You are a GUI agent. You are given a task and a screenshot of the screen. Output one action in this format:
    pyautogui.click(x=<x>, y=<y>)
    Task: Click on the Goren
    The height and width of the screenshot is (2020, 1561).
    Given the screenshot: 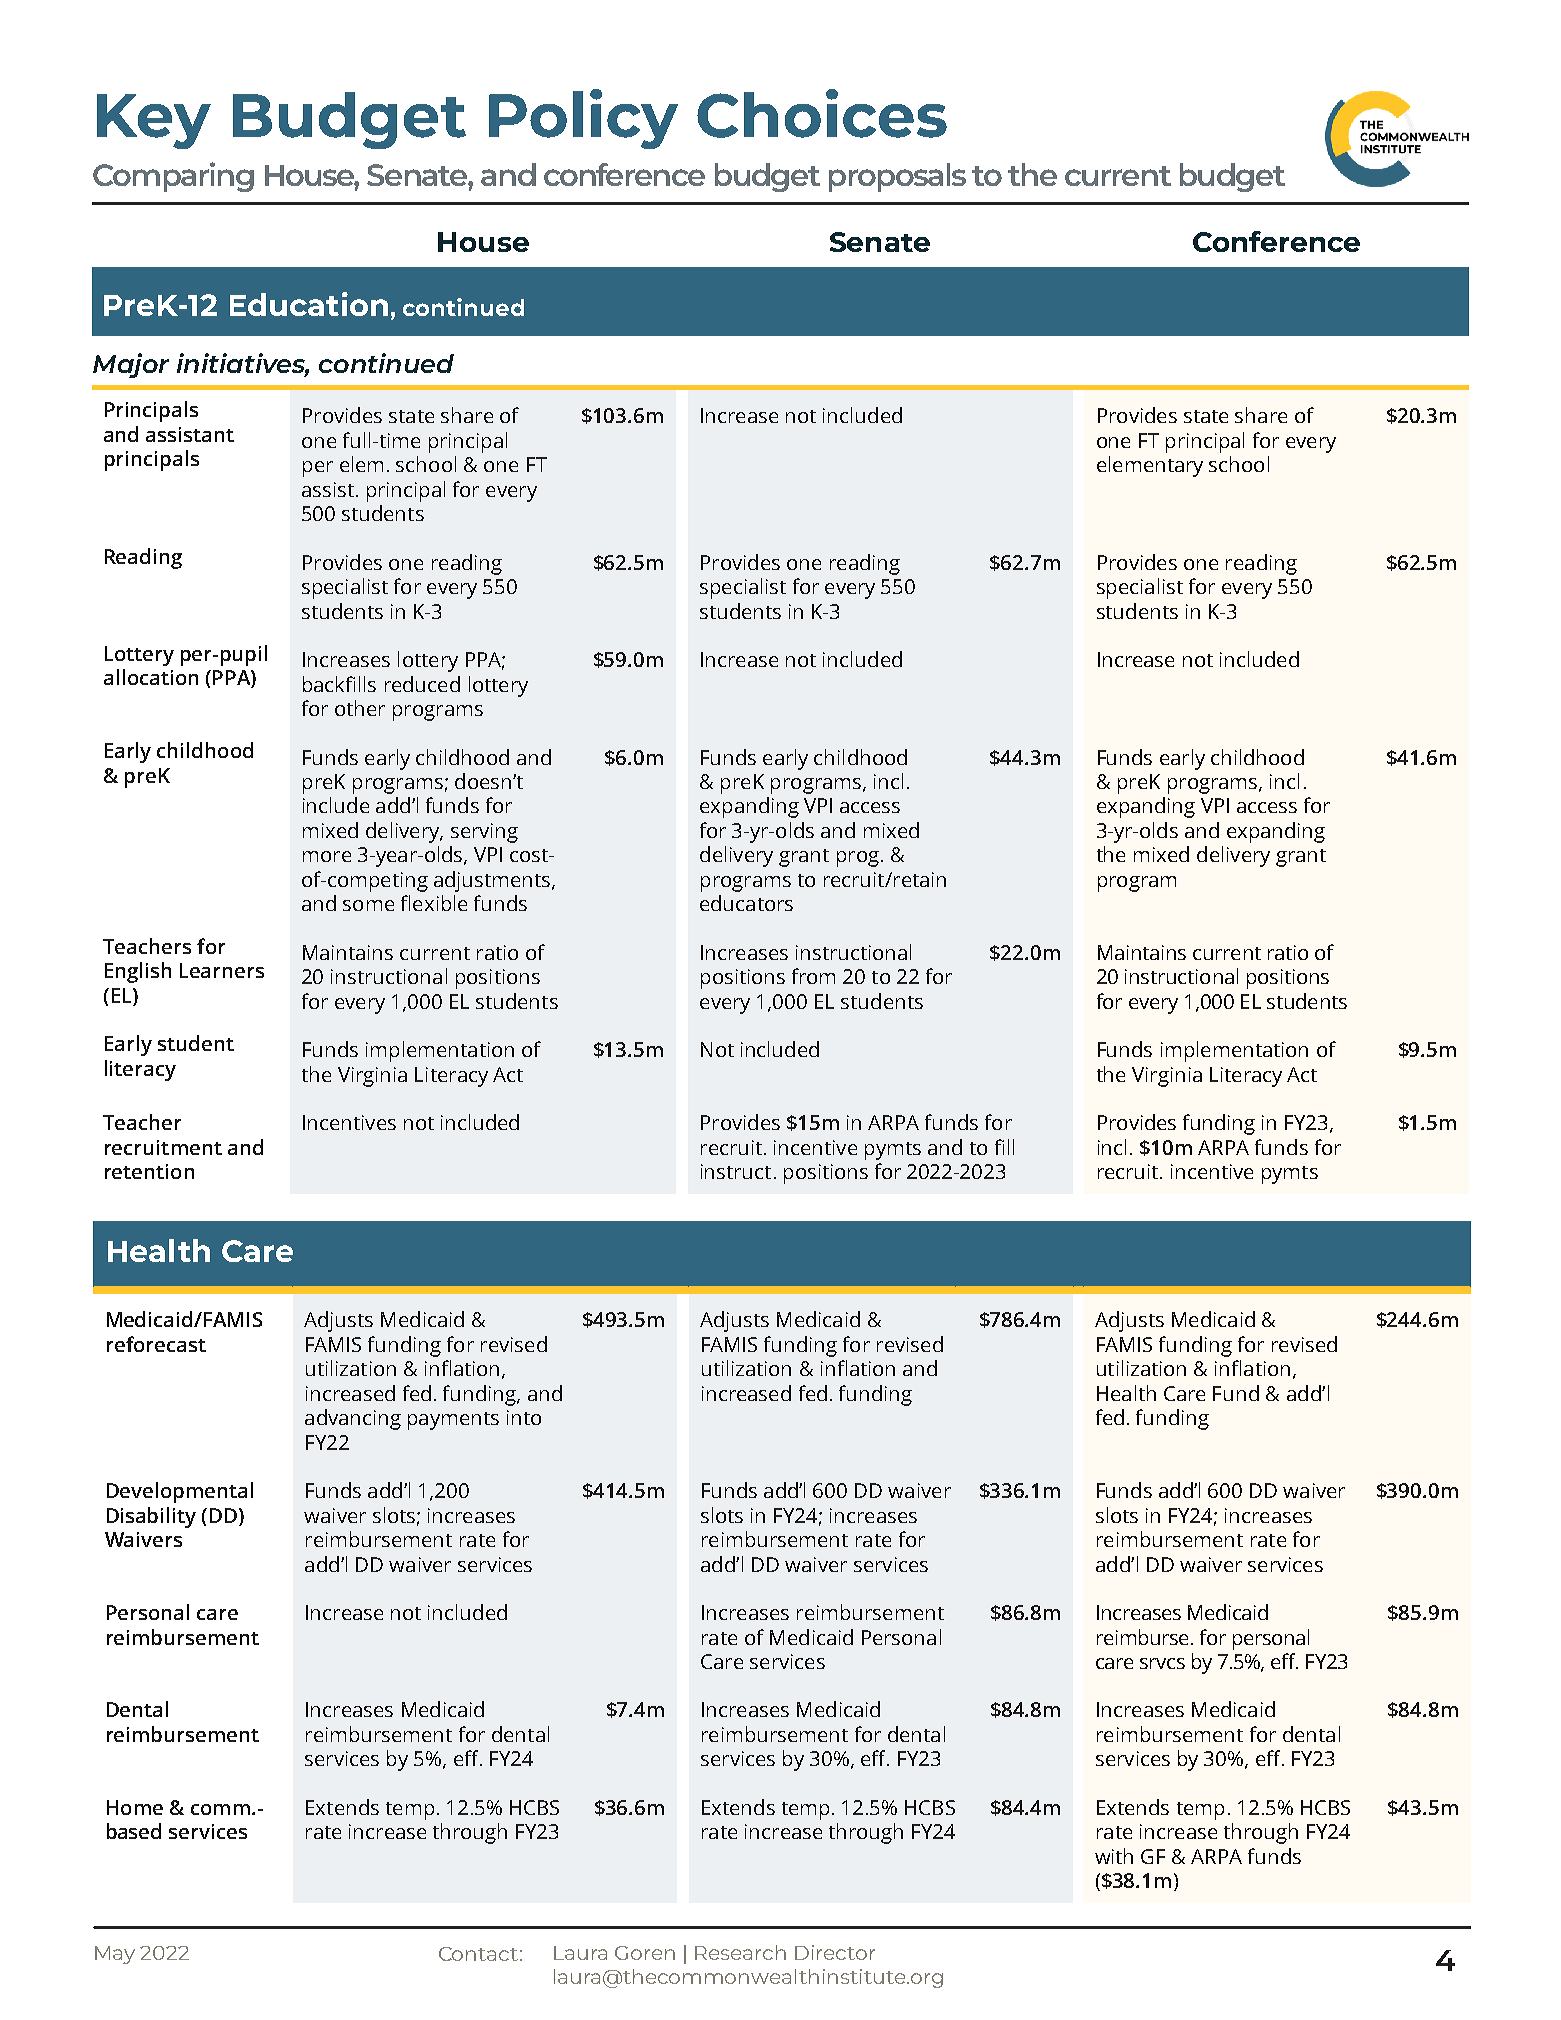 What is the action you would take?
    pyautogui.click(x=645, y=1953)
